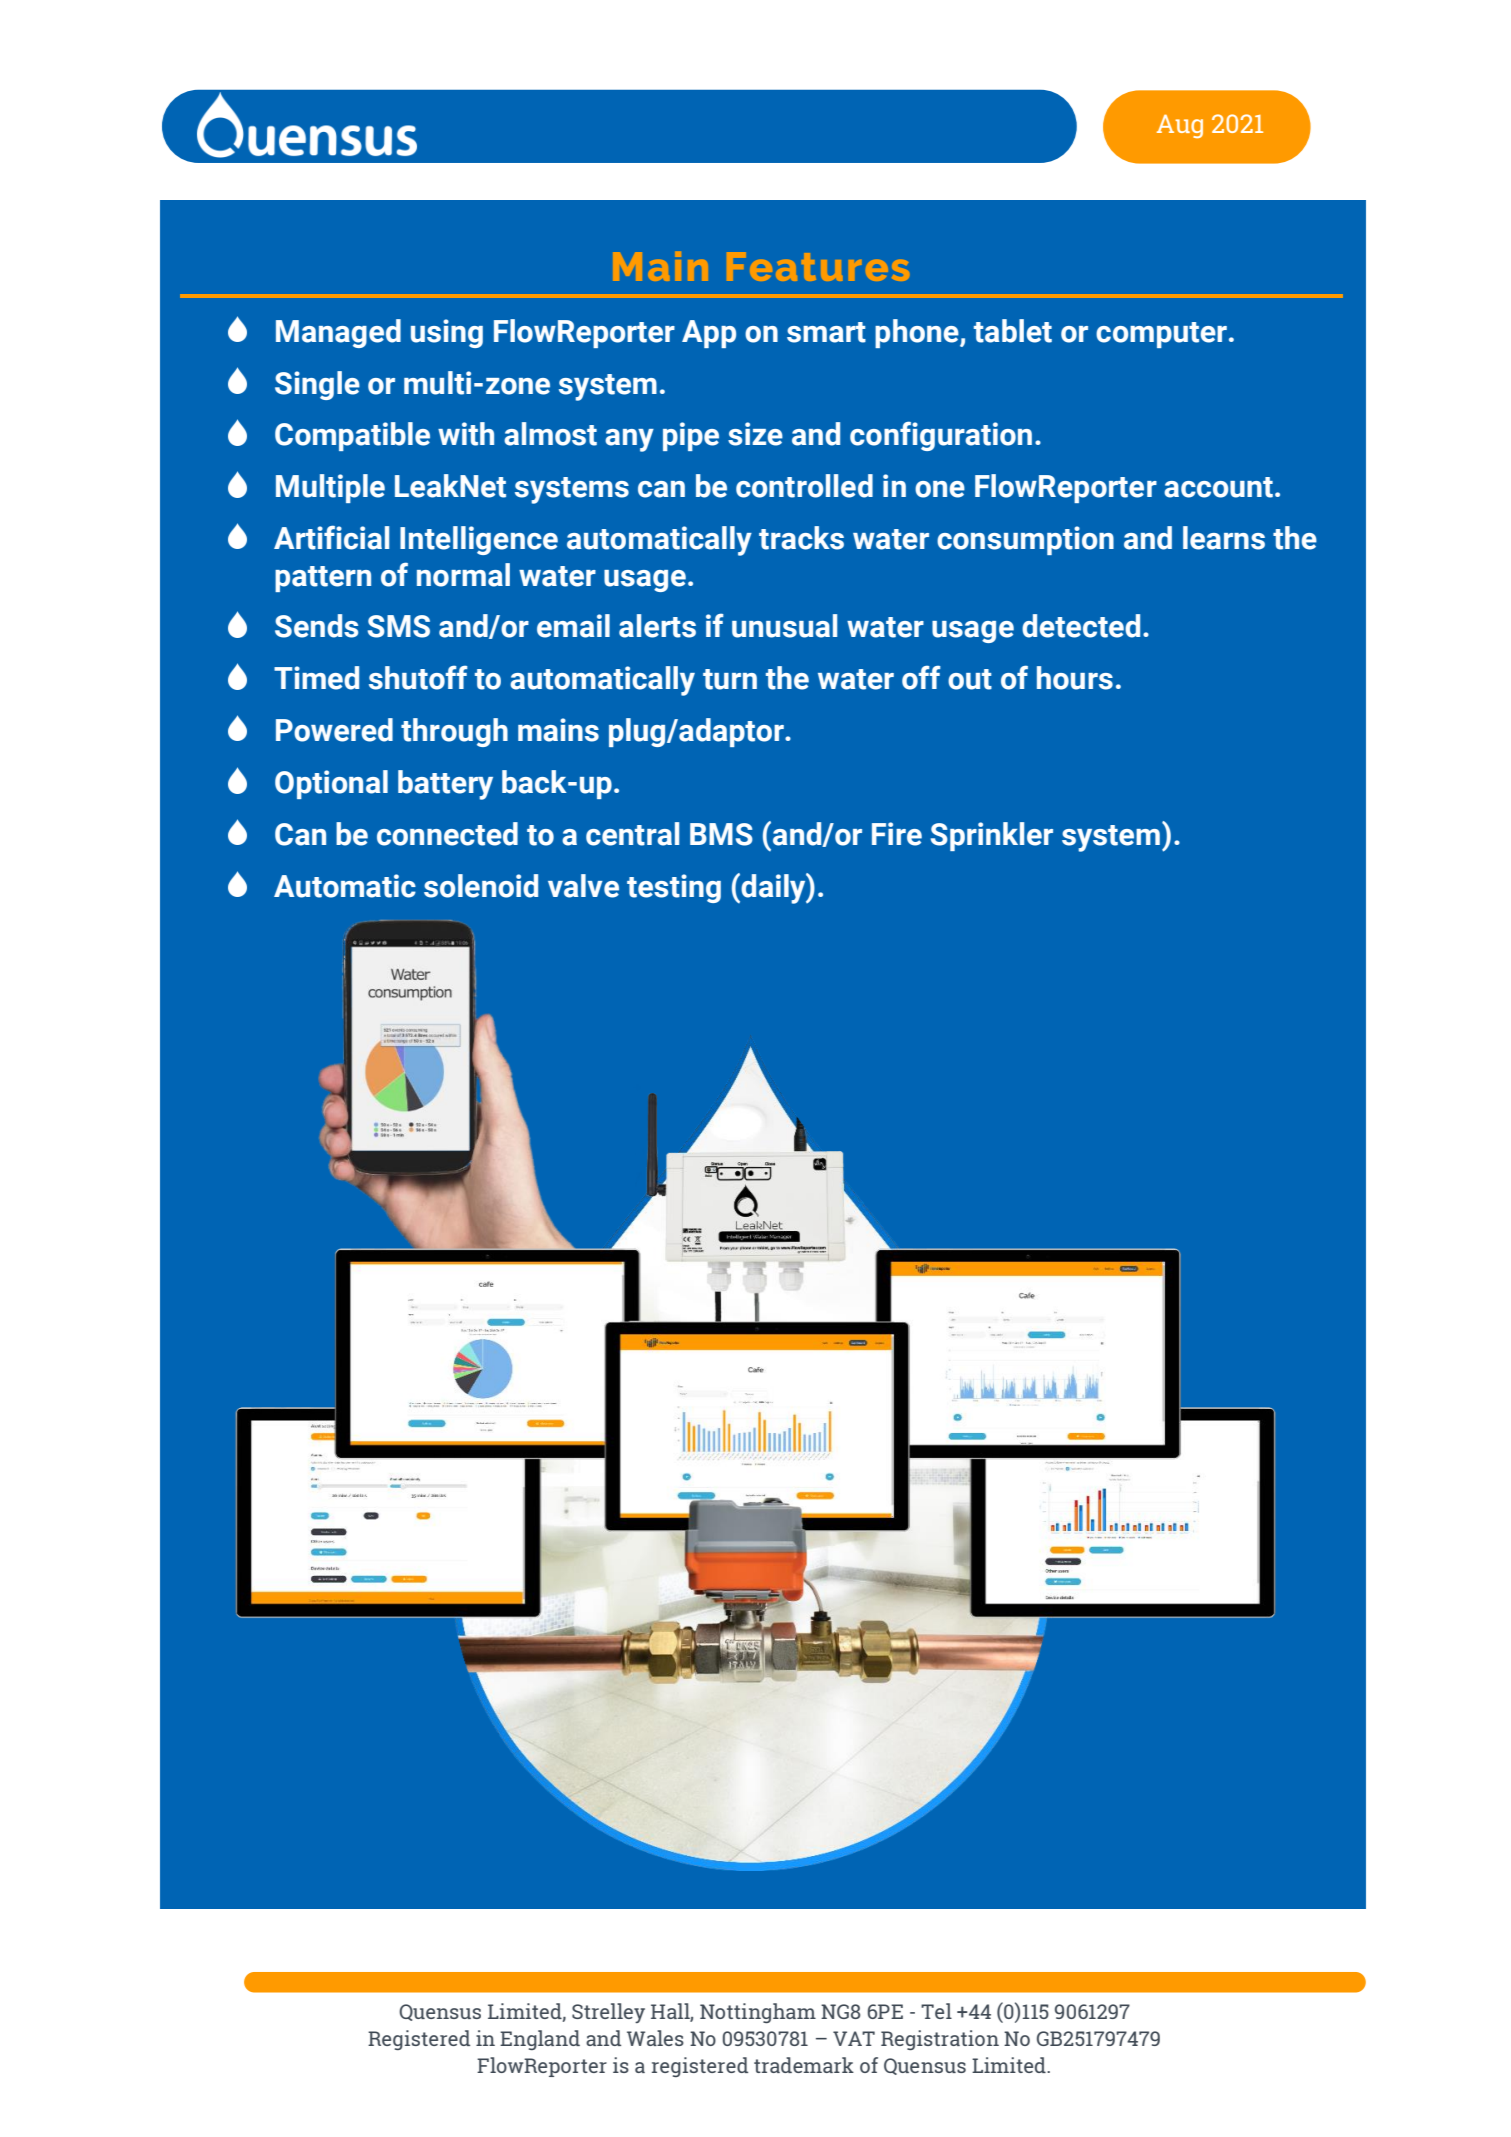  What do you see at coordinates (481, 886) in the screenshot?
I see `solenoid` at bounding box center [481, 886].
